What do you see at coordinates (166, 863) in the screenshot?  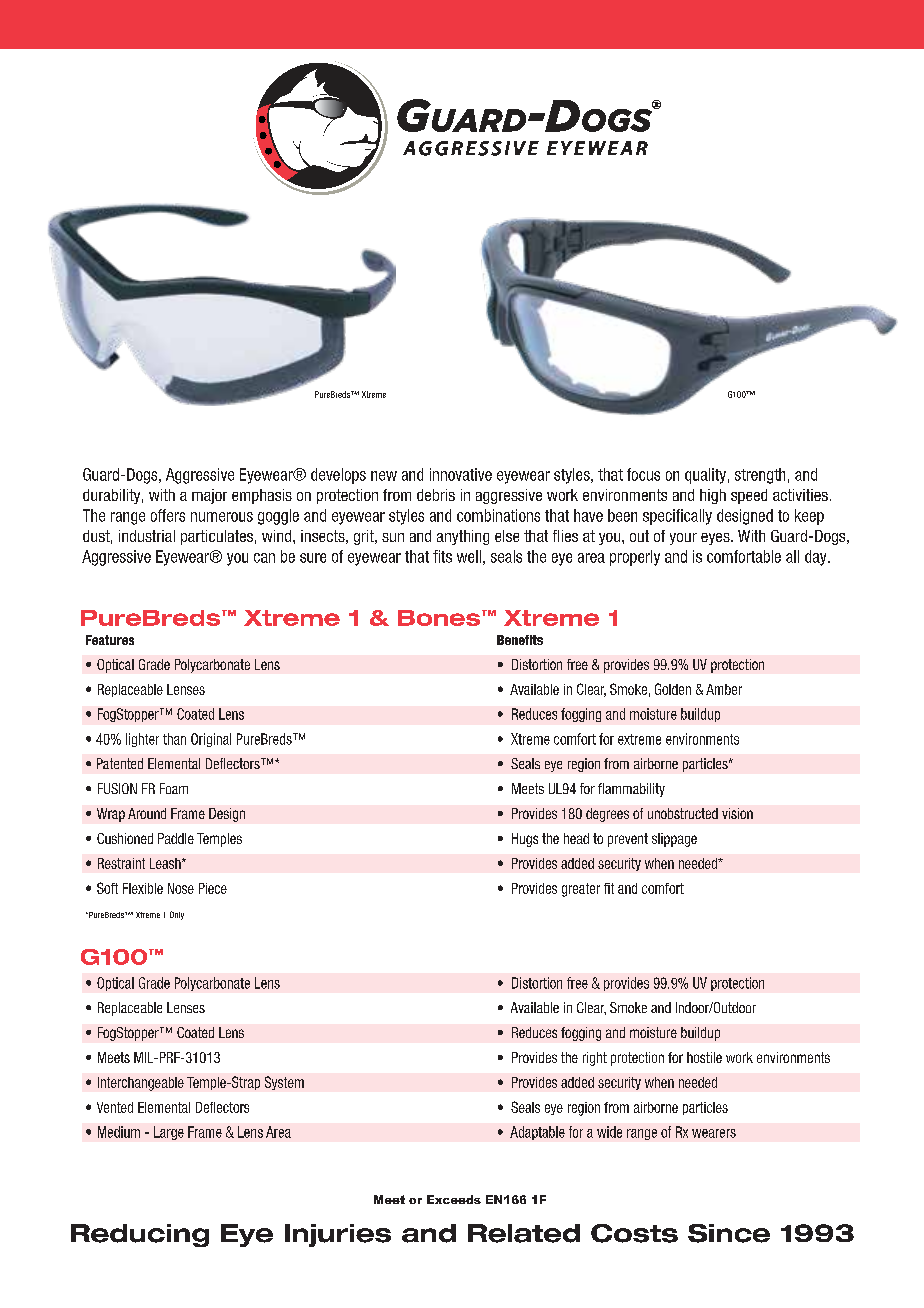 I see `Leash` at bounding box center [166, 863].
